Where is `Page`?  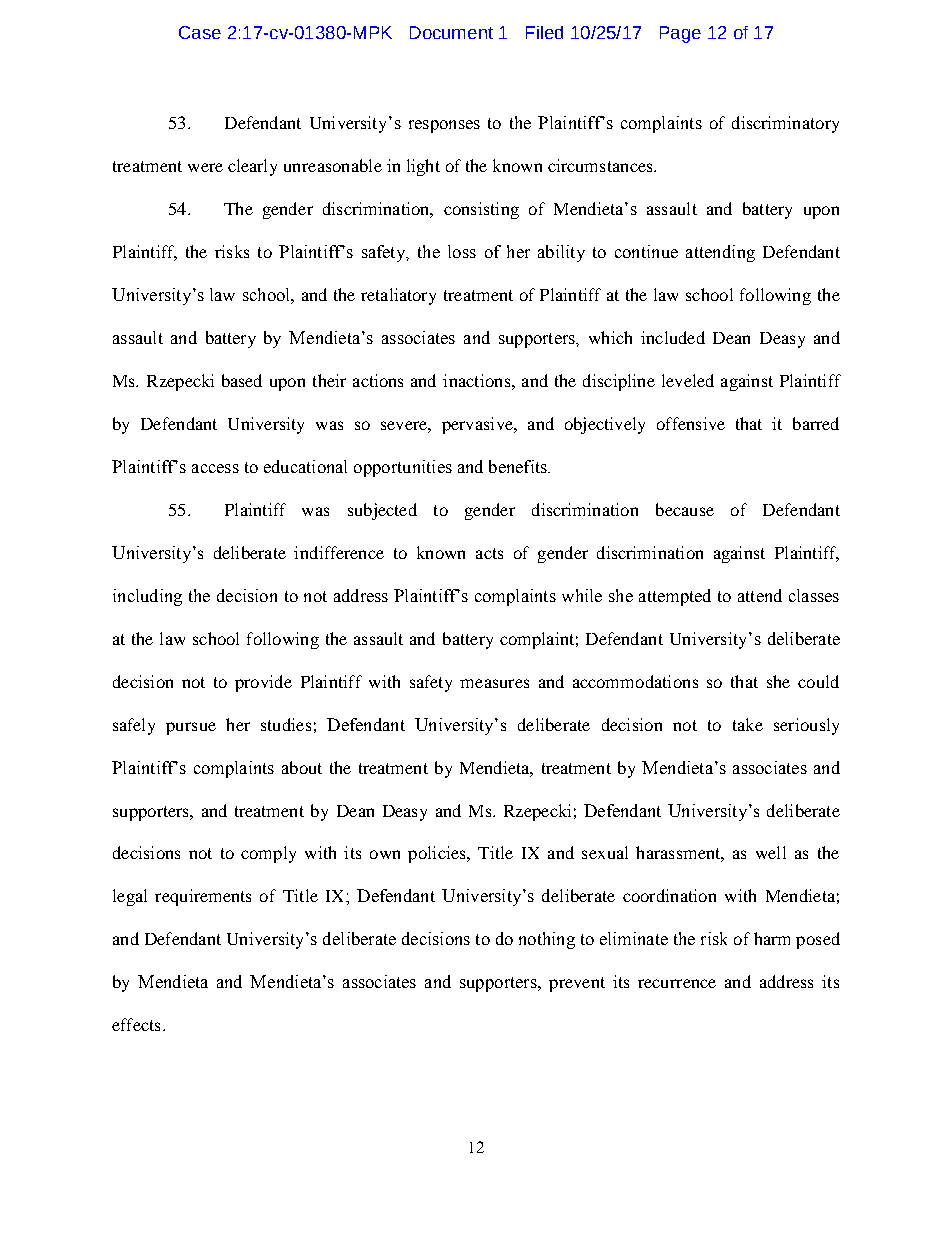 Page is located at coordinates (680, 34).
